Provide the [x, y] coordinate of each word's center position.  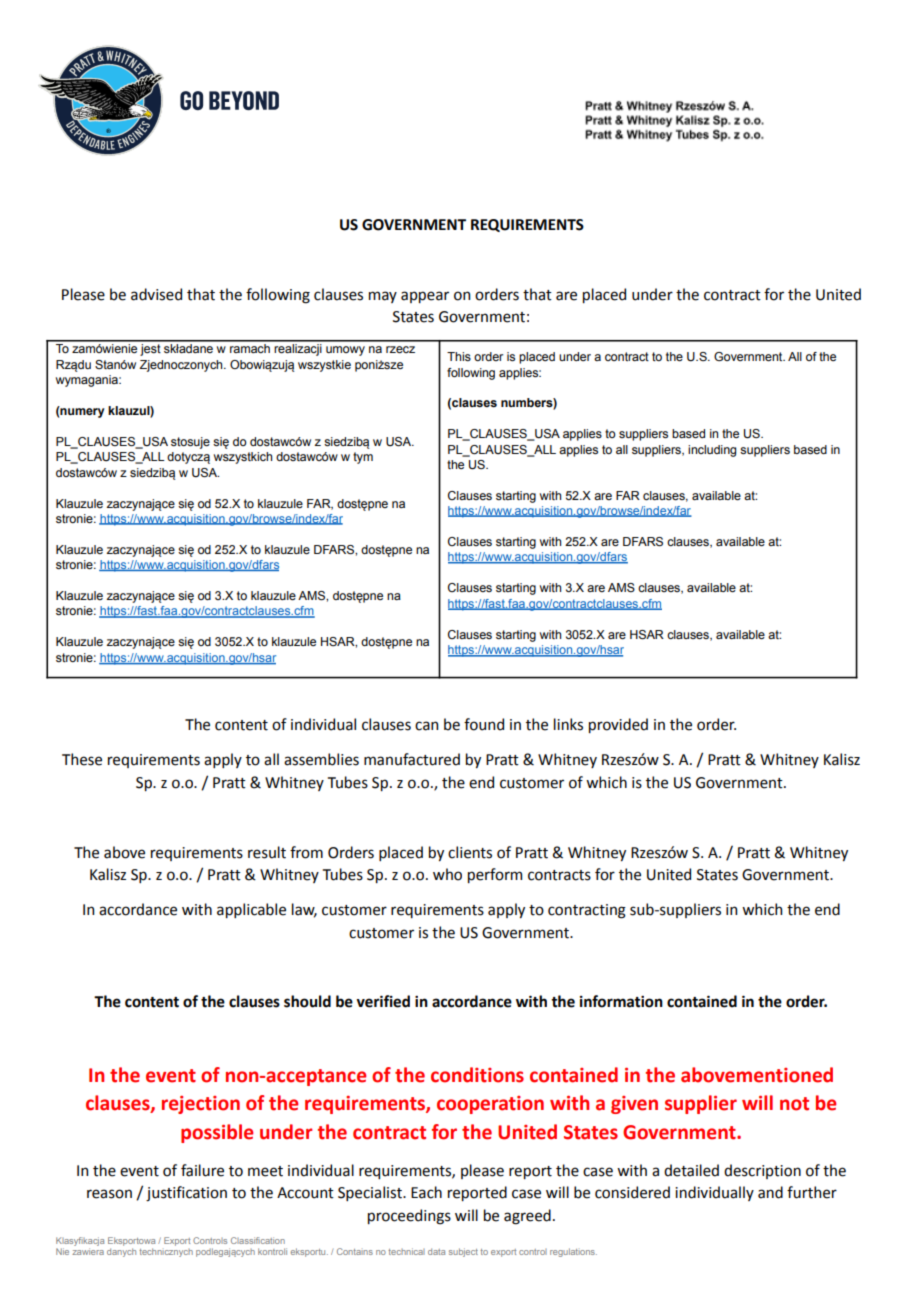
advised [156, 294]
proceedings [409, 1217]
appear [425, 297]
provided [618, 725]
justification [186, 1194]
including [712, 451]
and [770, 1192]
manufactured [412, 759]
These [82, 759]
